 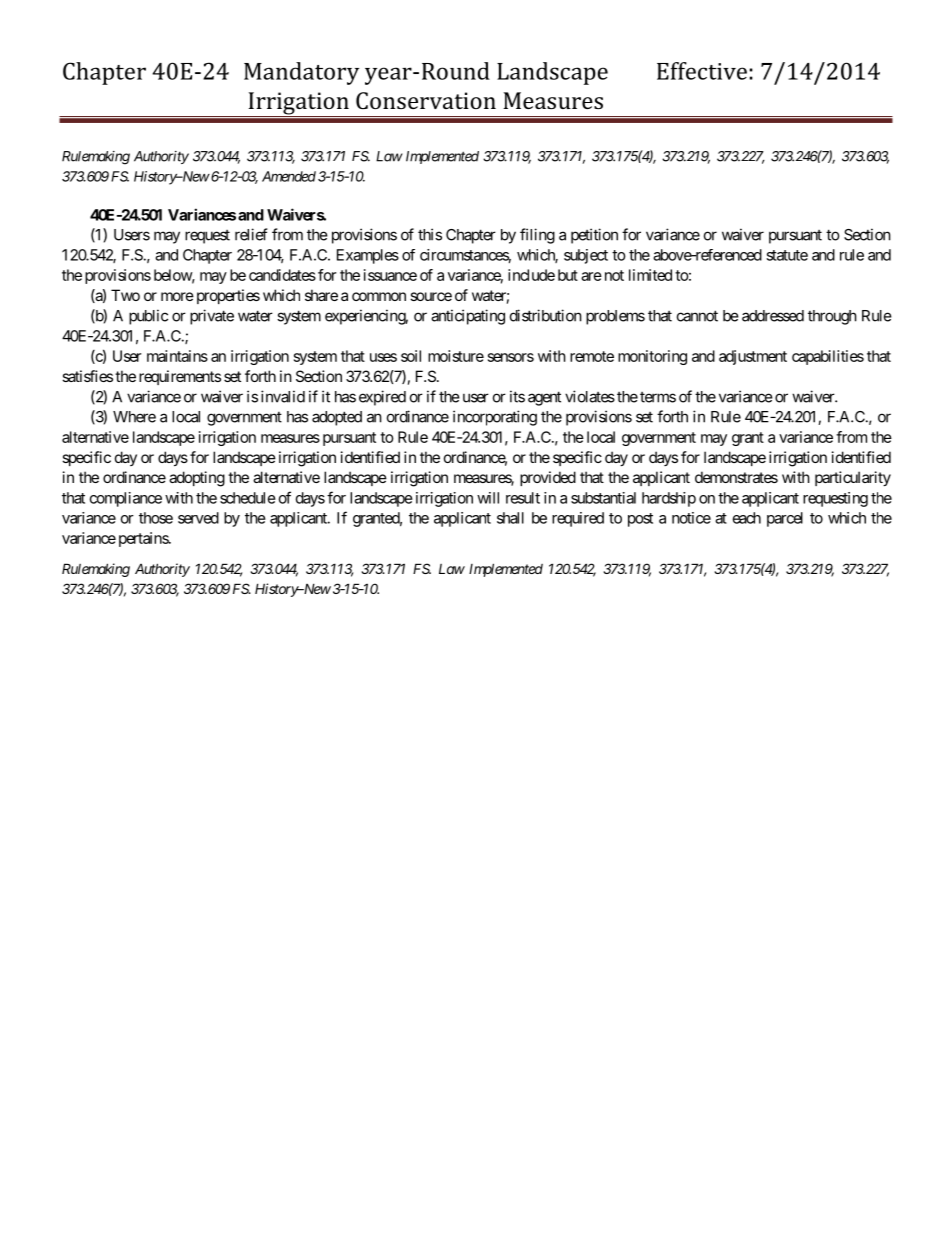 I want to click on addressed, so click(x=773, y=316).
